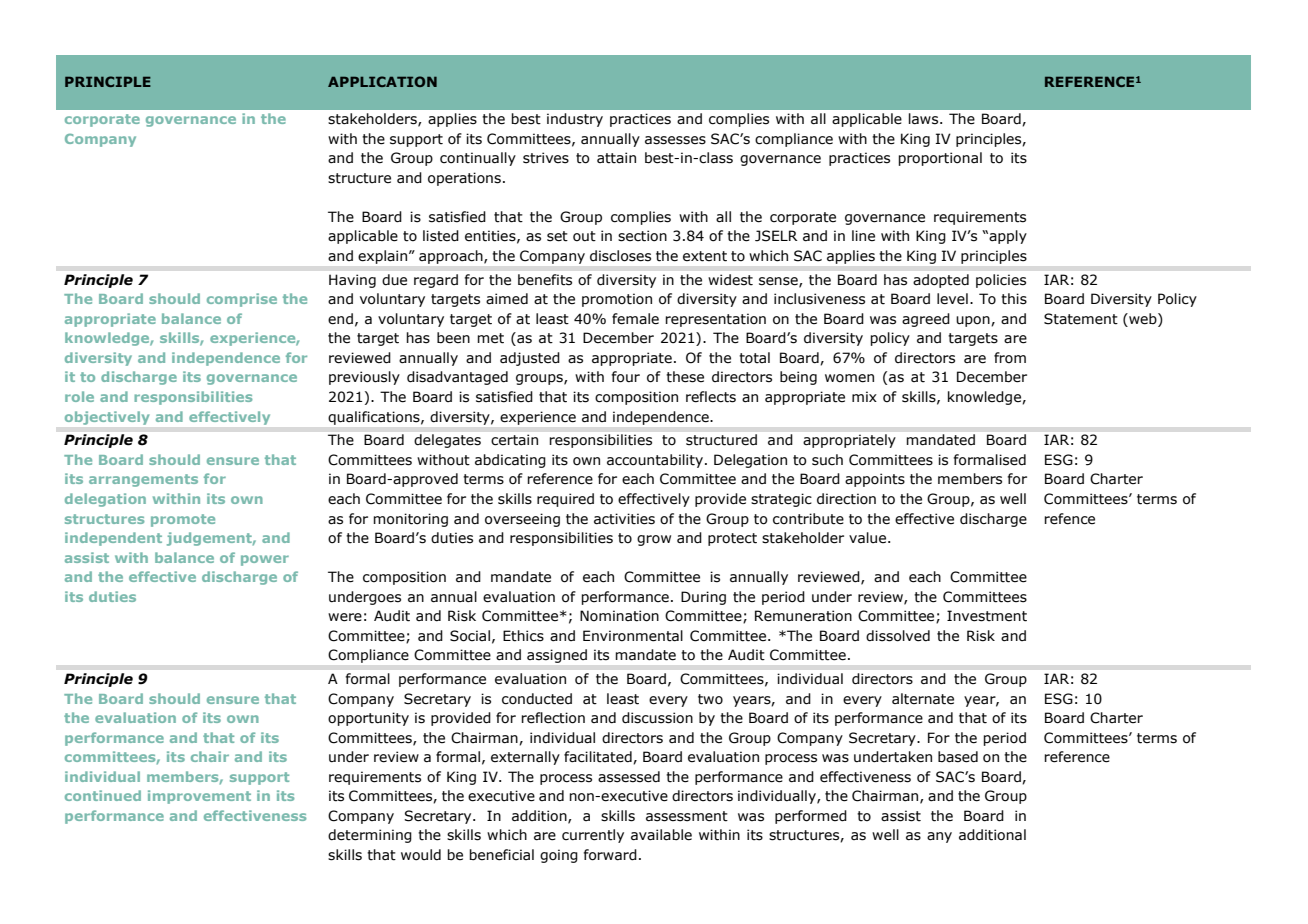 This screenshot has width=1308, height=924. I want to click on improvement, so click(199, 797).
